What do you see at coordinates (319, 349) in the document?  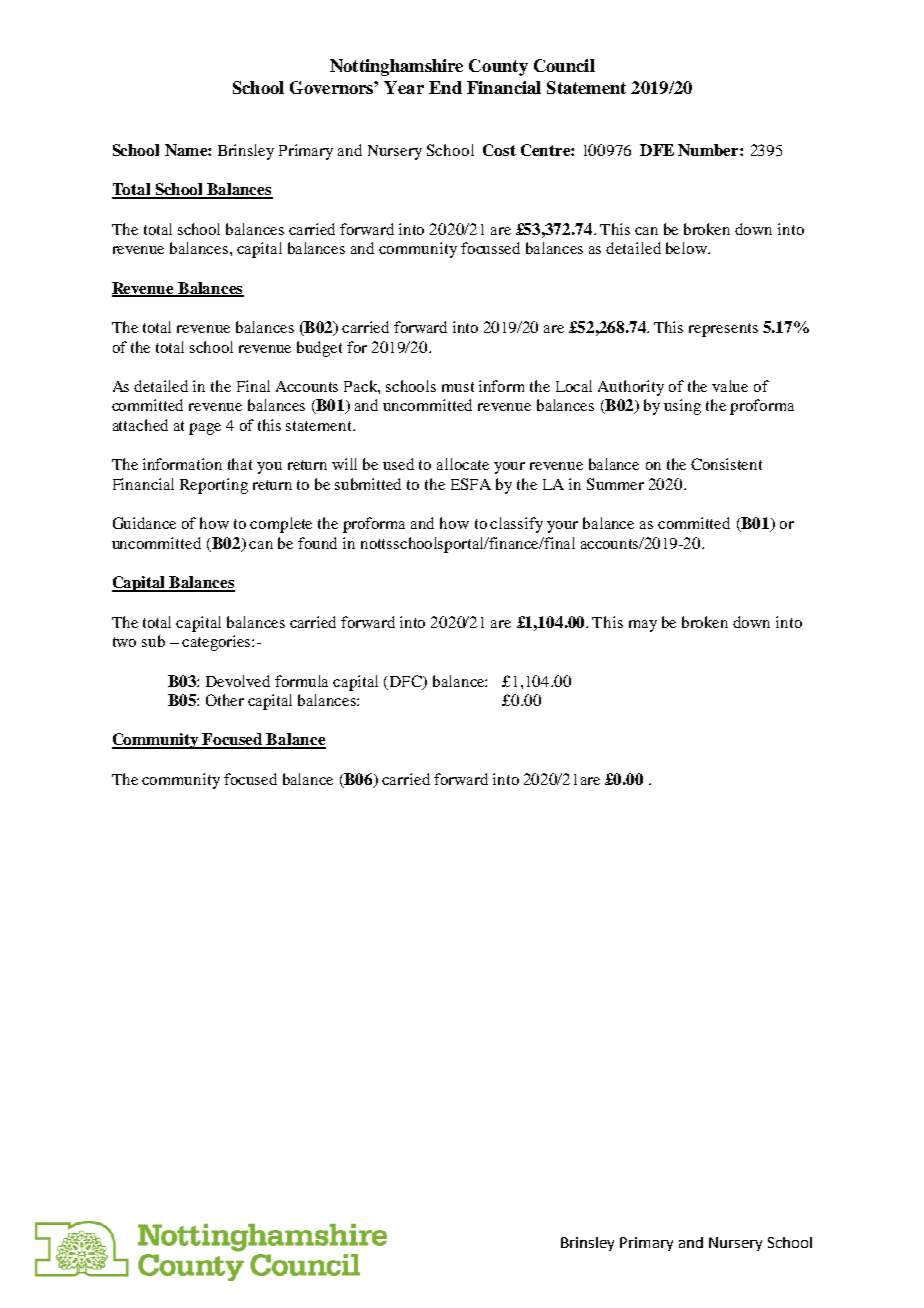 I see `budget` at bounding box center [319, 349].
